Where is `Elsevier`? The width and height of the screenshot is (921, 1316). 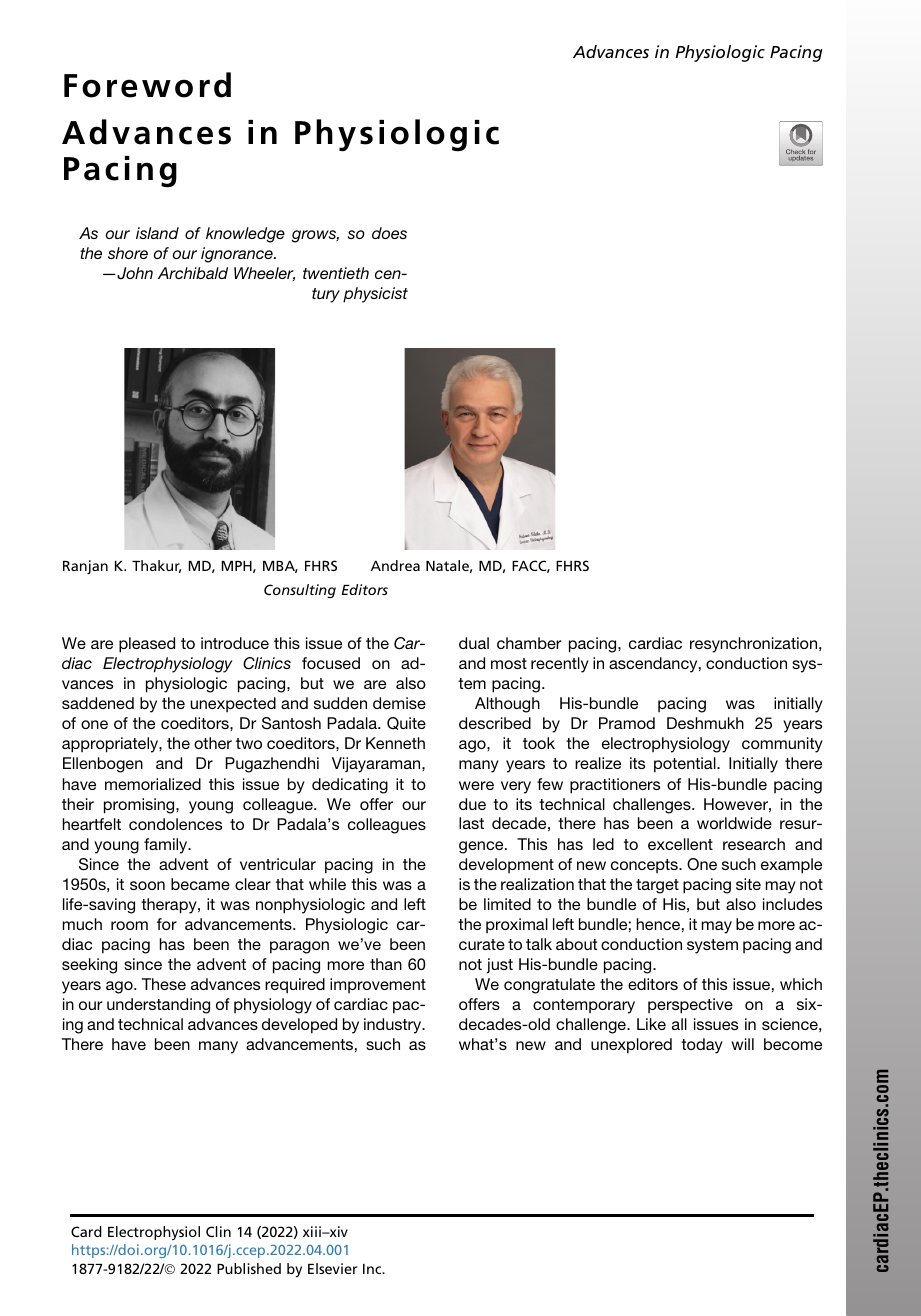 Elsevier is located at coordinates (333, 1268).
